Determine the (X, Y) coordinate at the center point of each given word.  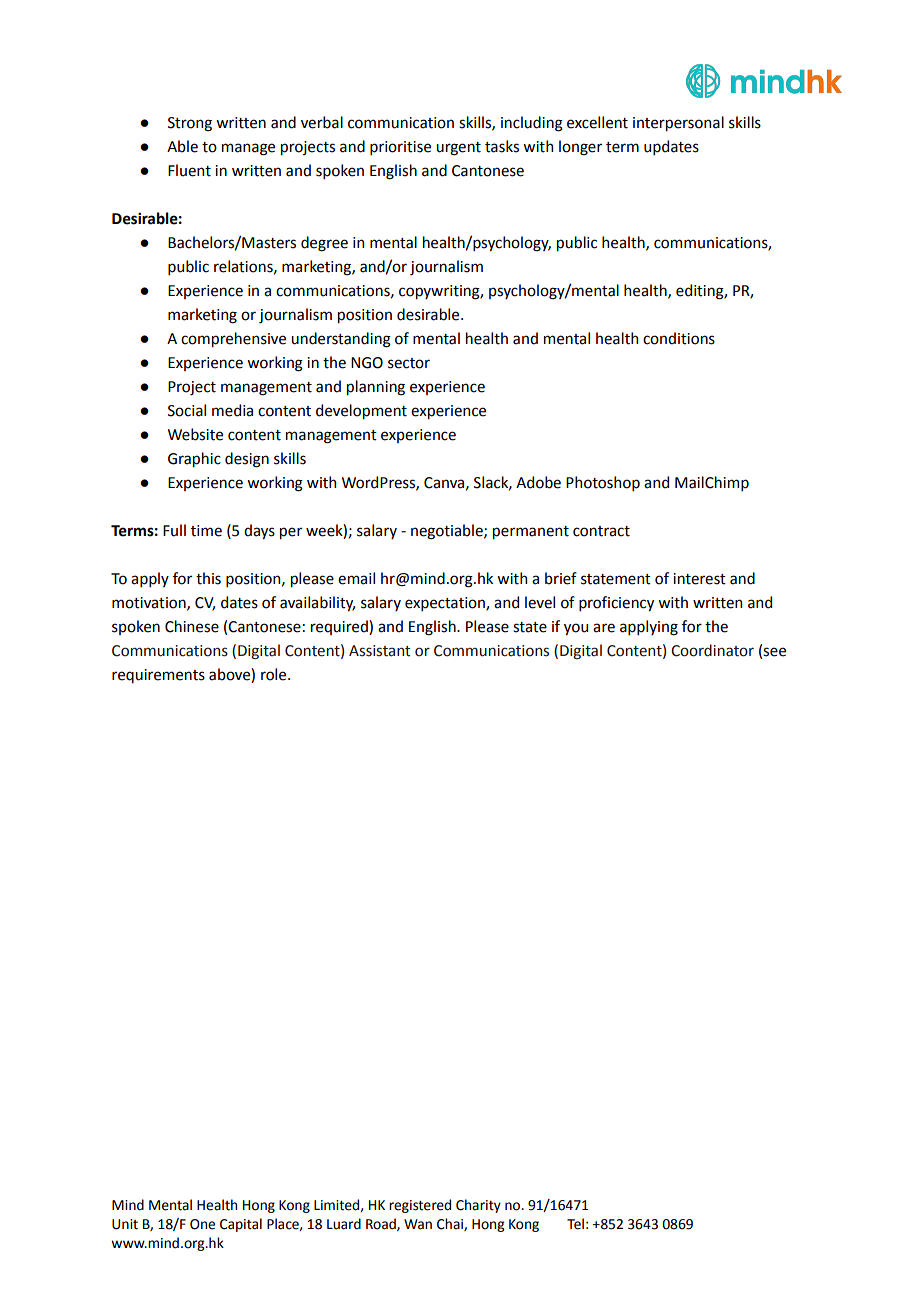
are (604, 628)
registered (420, 1206)
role (275, 674)
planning (376, 388)
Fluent (189, 170)
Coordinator (712, 650)
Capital (241, 1225)
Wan (418, 1224)
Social (187, 410)
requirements (158, 676)
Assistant (380, 651)
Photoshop (603, 483)
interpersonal (678, 123)
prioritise (400, 148)
